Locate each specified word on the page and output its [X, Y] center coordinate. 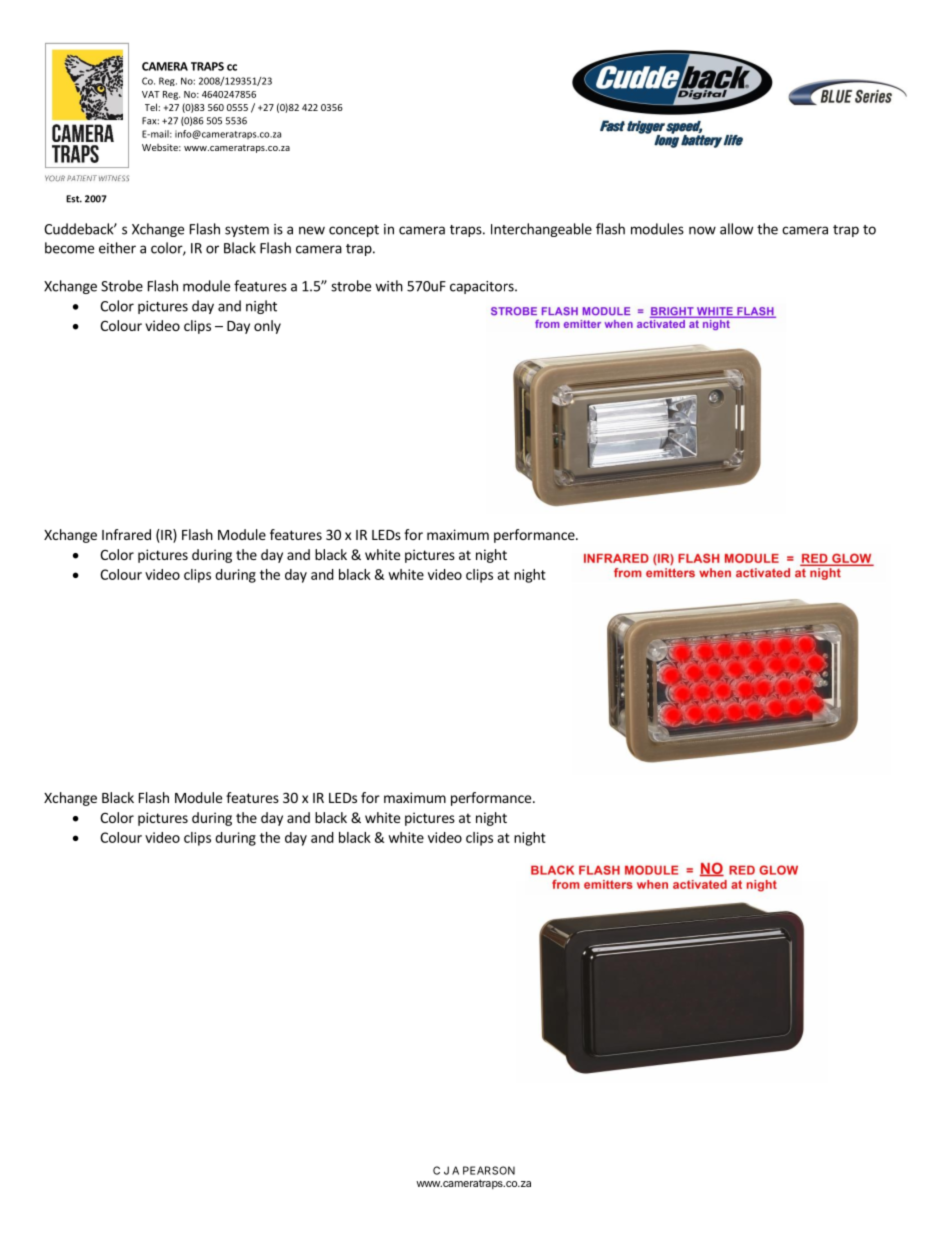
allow [736, 229]
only [267, 327]
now [702, 230]
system [247, 231]
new [312, 230]
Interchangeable [541, 230]
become [69, 248]
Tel [152, 107]
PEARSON [489, 1170]
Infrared [126, 534]
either [117, 248]
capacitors [483, 287]
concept [354, 231]
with [389, 286]
